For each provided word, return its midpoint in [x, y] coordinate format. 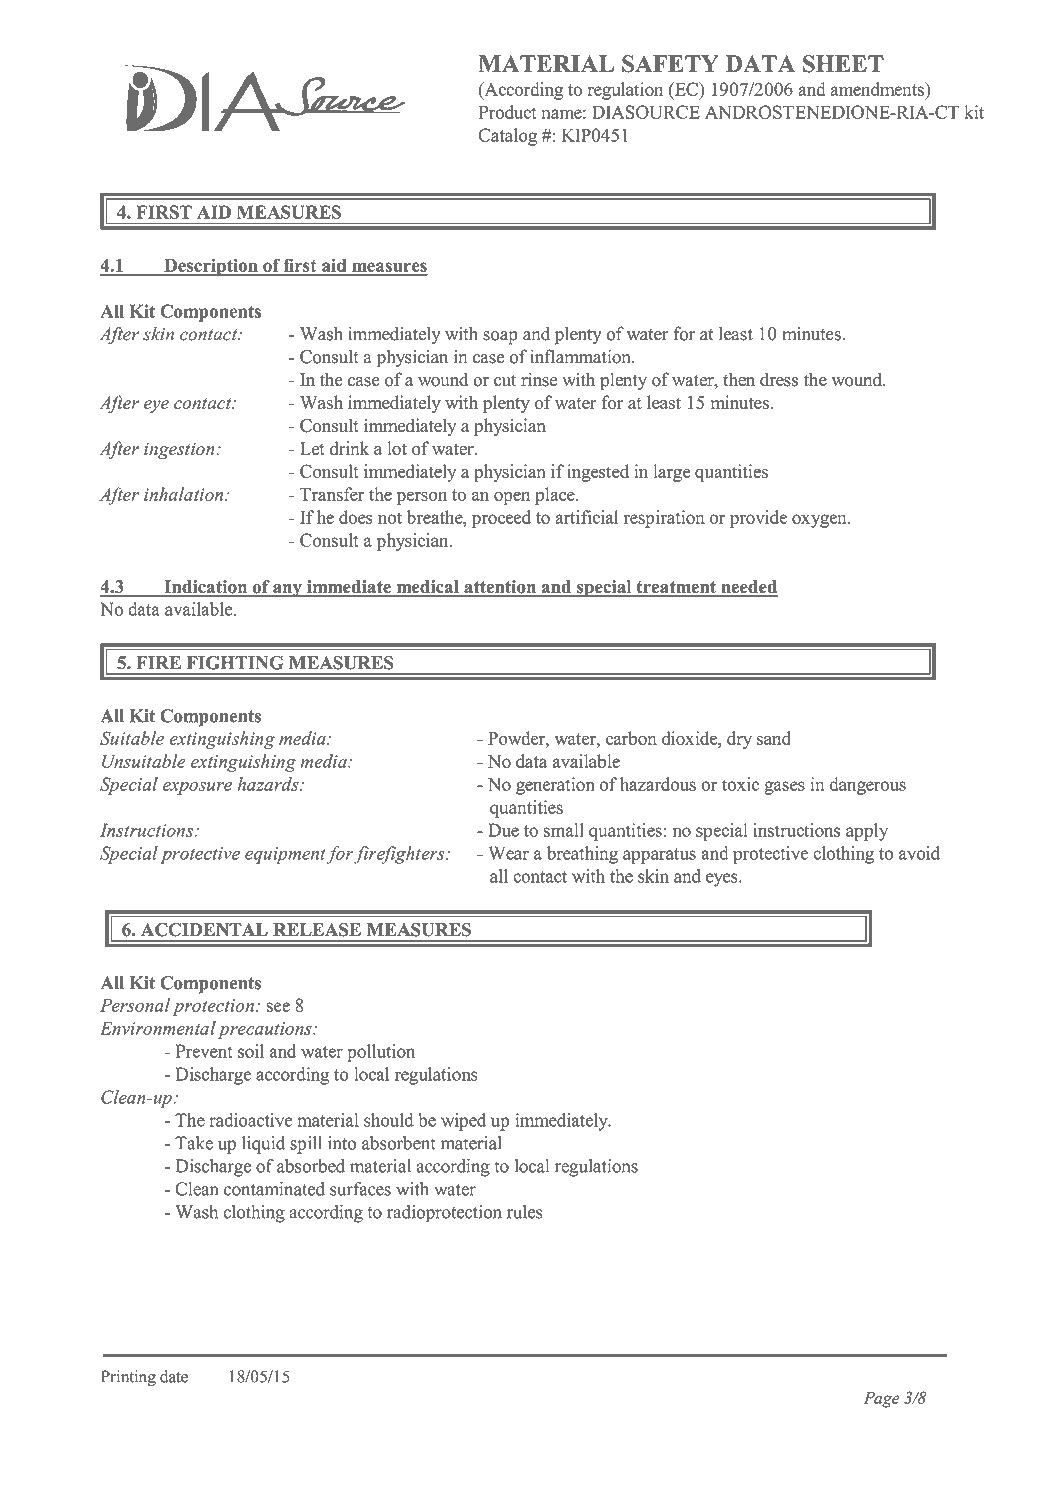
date [174, 1376]
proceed [501, 519]
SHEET [843, 64]
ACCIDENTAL [204, 930]
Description [211, 267]
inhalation [185, 494]
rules [525, 1212]
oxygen [820, 521]
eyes [723, 880]
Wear [508, 853]
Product [508, 112]
